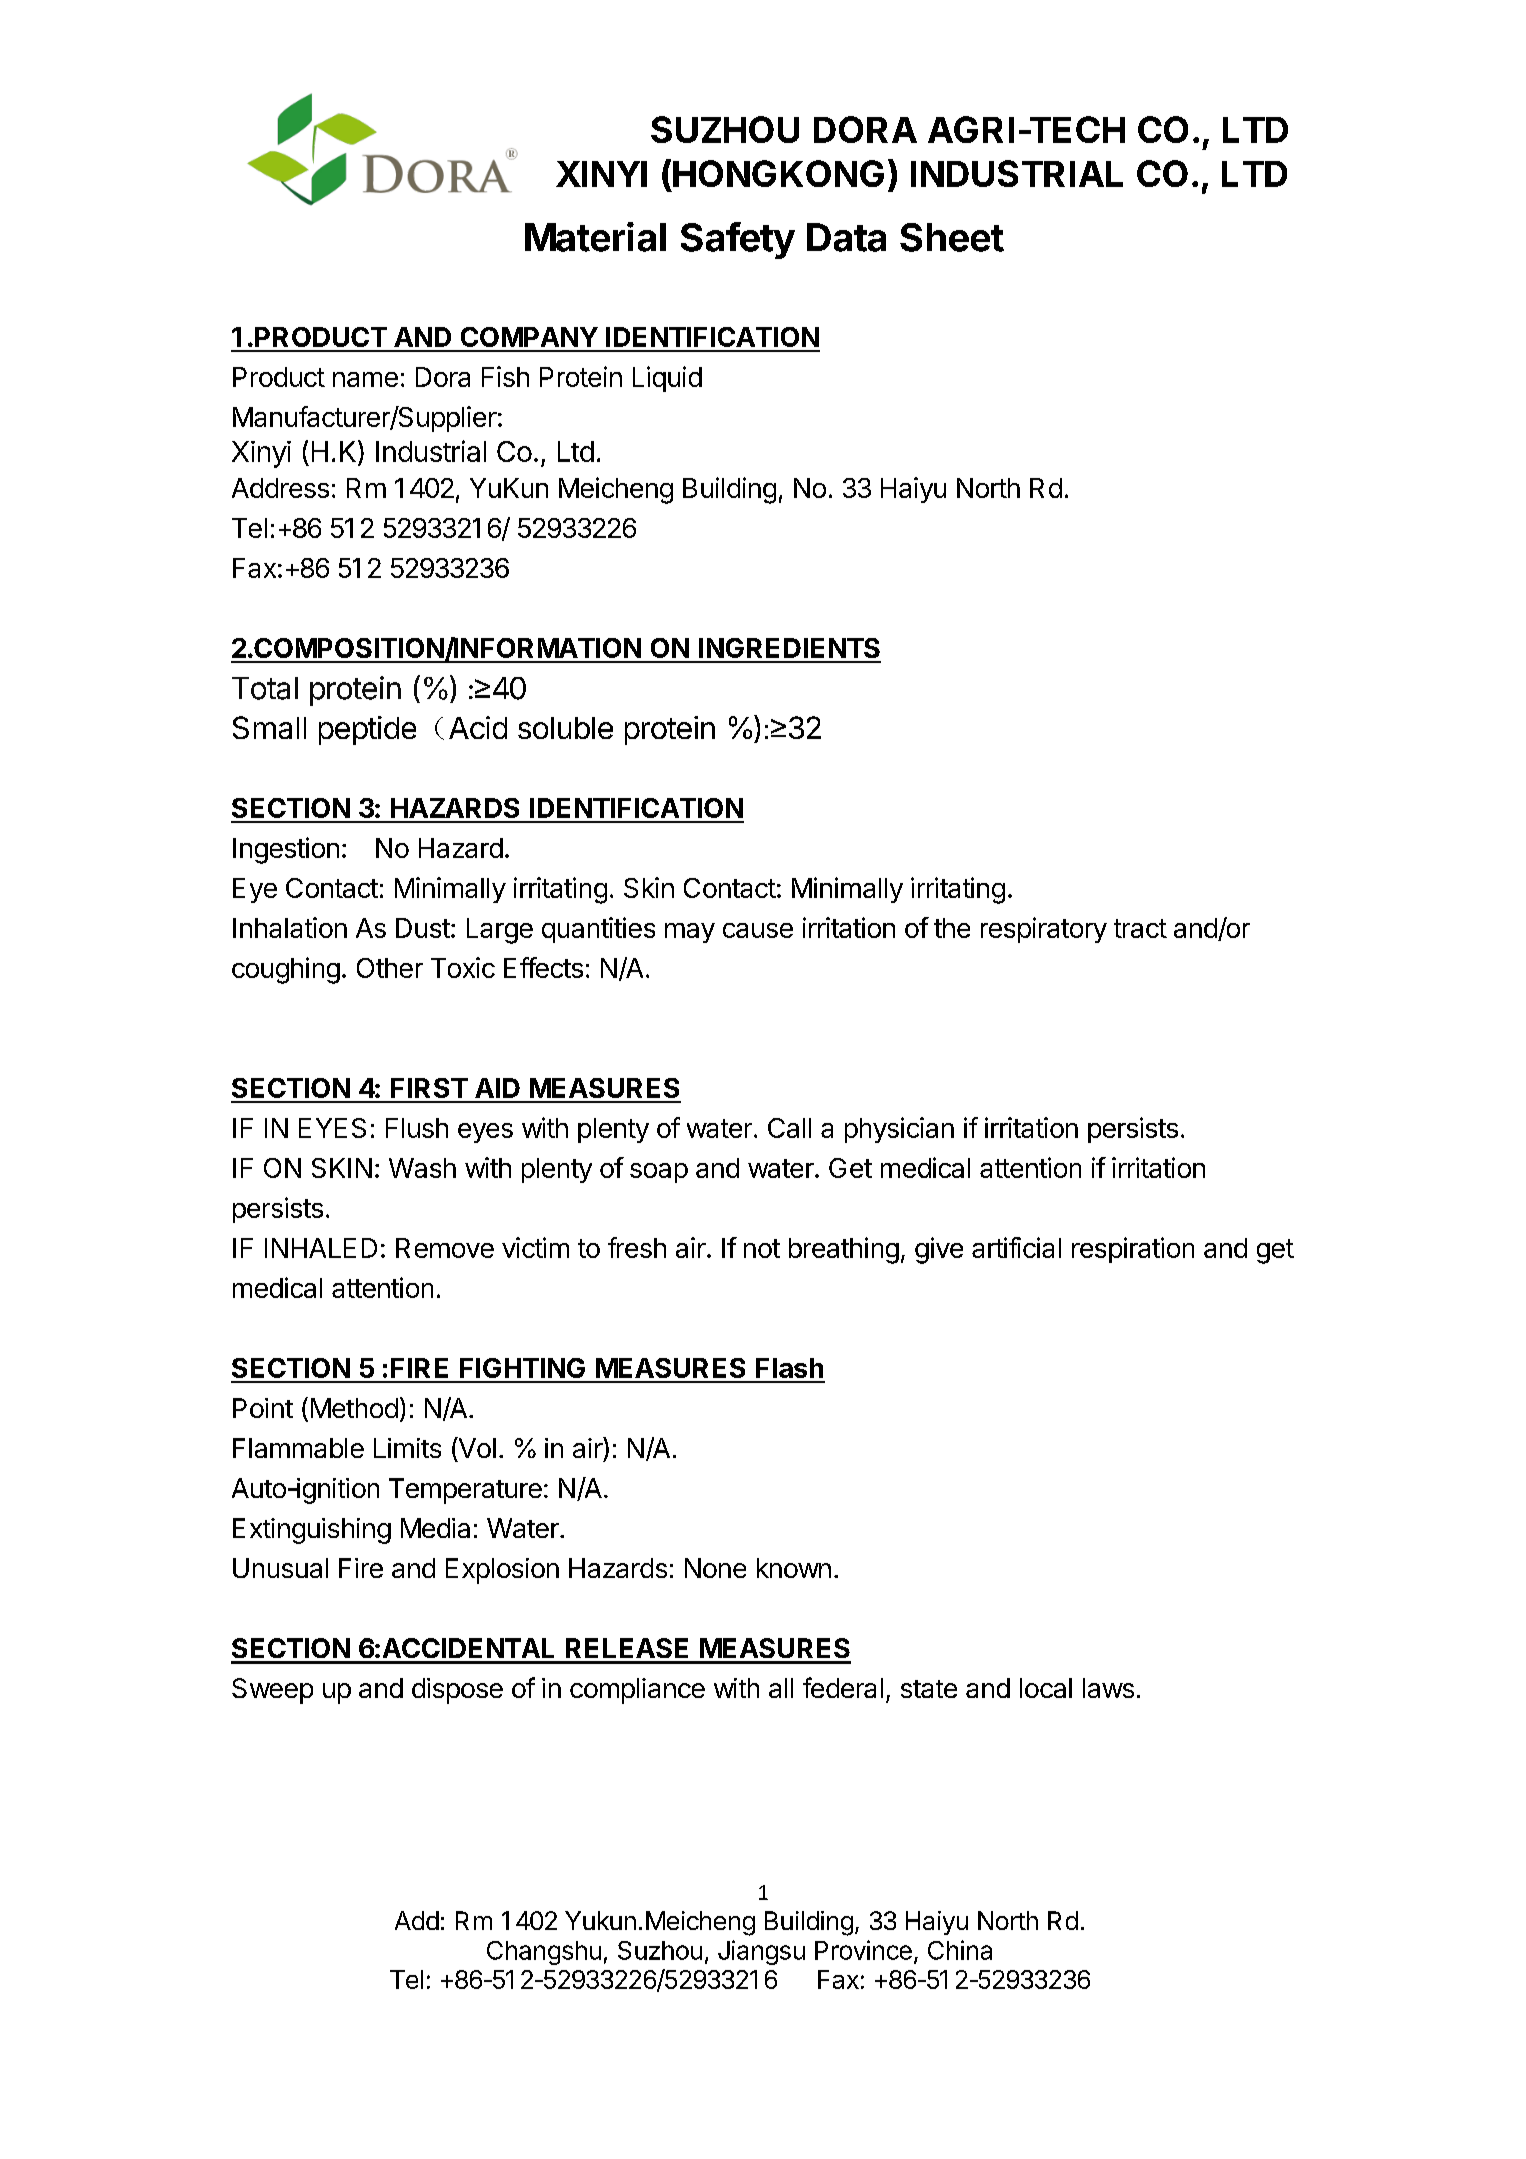 The image size is (1526, 2159). What do you see at coordinates (960, 1950) in the document?
I see `China` at bounding box center [960, 1950].
